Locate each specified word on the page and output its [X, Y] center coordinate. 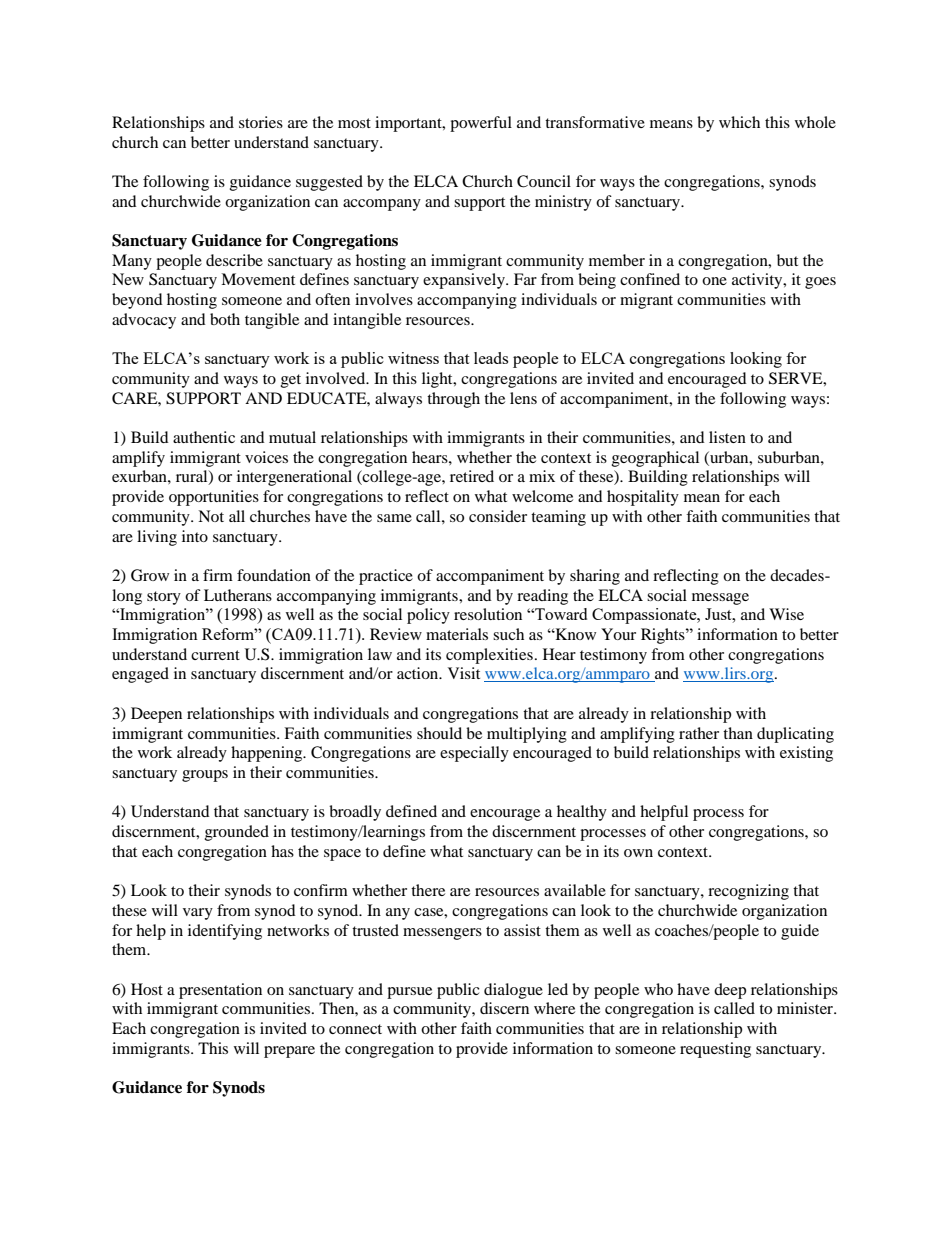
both [225, 319]
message [720, 599]
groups [205, 776]
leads [491, 358]
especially [474, 754]
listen [727, 437]
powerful [481, 124]
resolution [488, 614]
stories [261, 122]
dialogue [513, 991]
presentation [220, 991]
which [739, 122]
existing [806, 754]
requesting [715, 1050]
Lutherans [238, 595]
